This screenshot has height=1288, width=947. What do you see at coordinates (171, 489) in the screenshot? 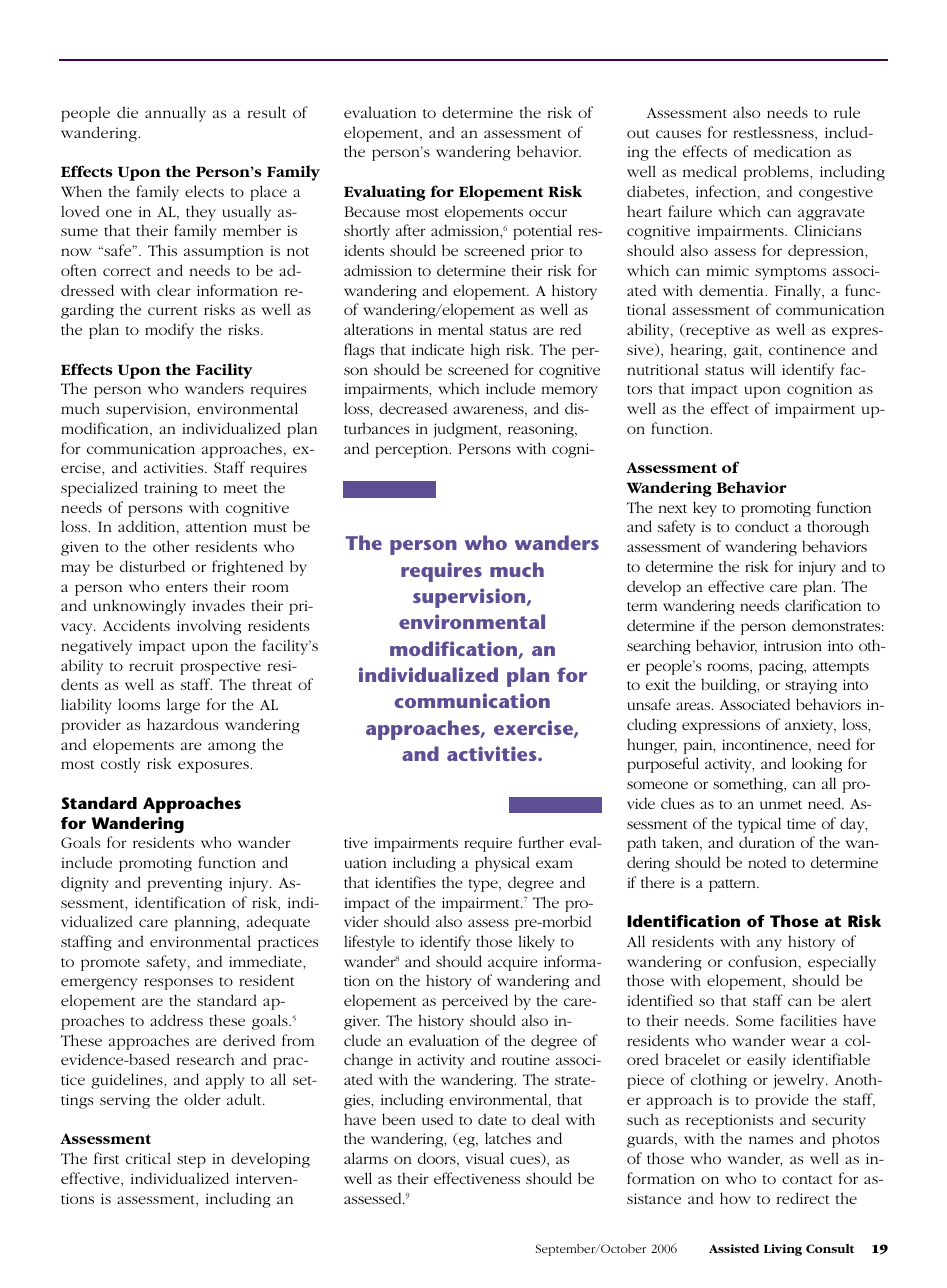
I see `training` at bounding box center [171, 489].
